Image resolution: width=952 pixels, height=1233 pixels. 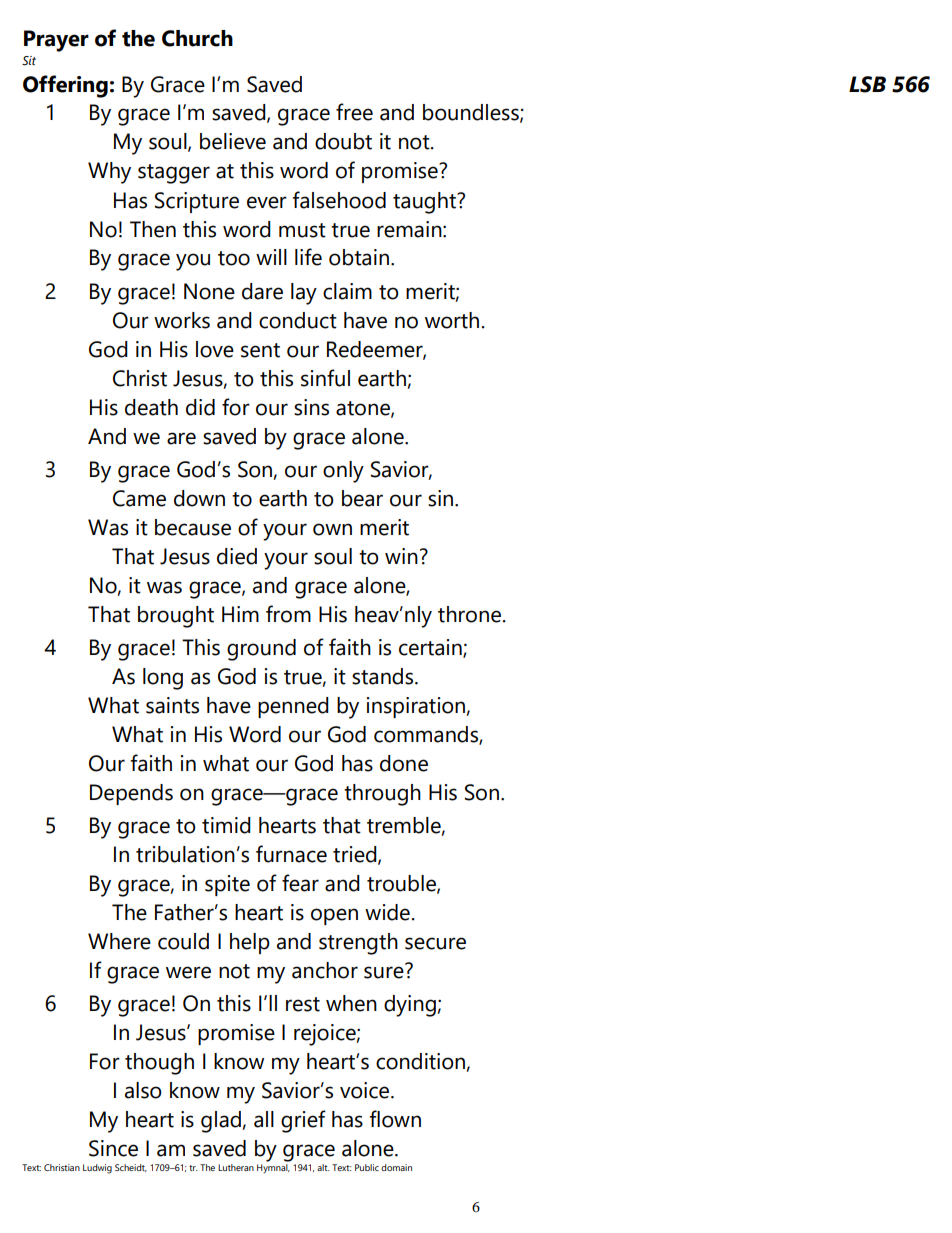 I want to click on worth, so click(x=452, y=320).
